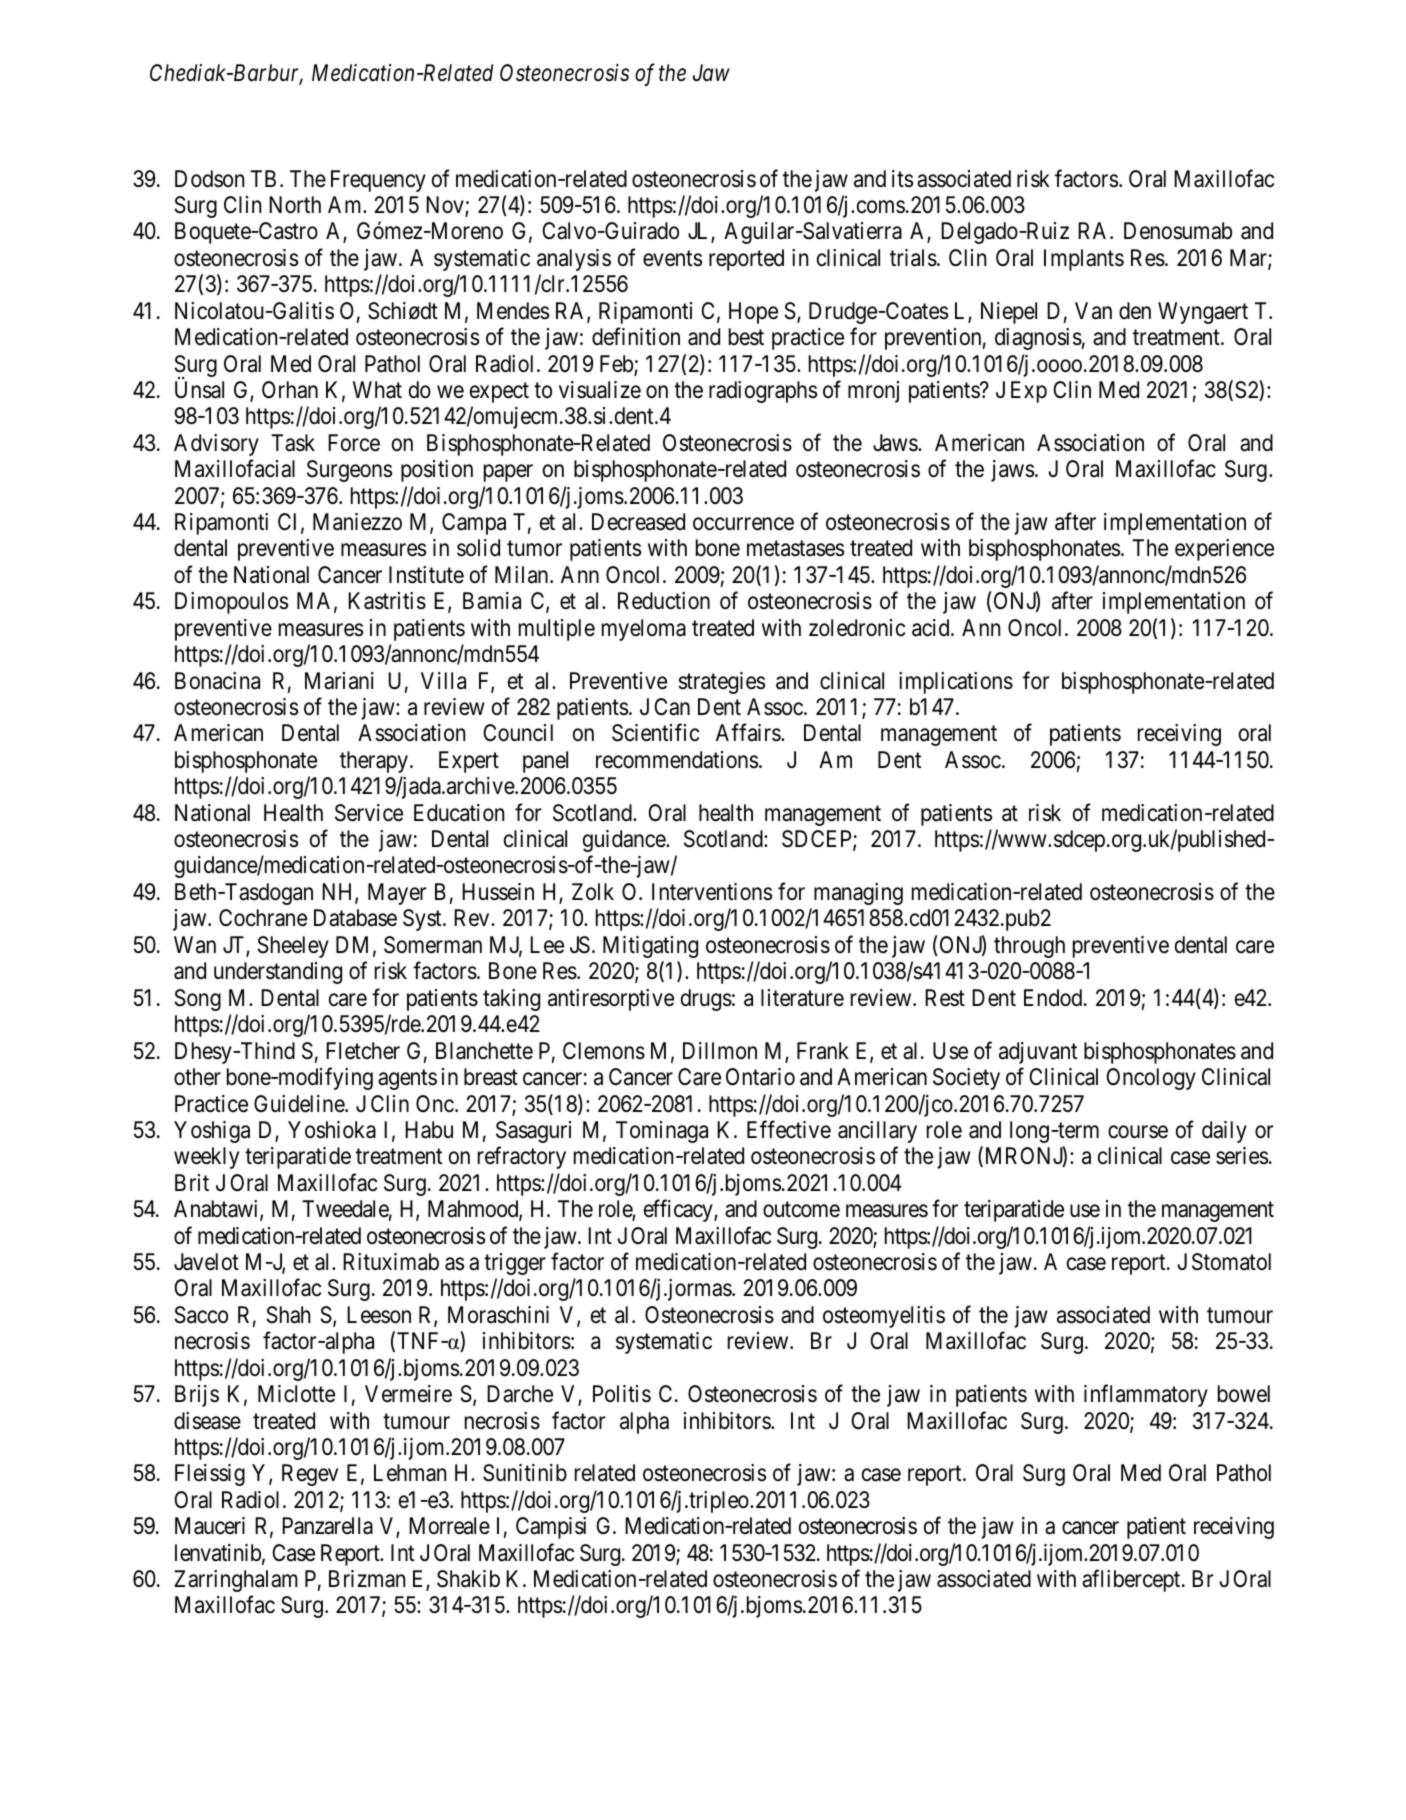 This page has height=1820, width=1406. Describe the element at coordinates (884, 1317) in the page. I see `osteomyelitis` at that location.
